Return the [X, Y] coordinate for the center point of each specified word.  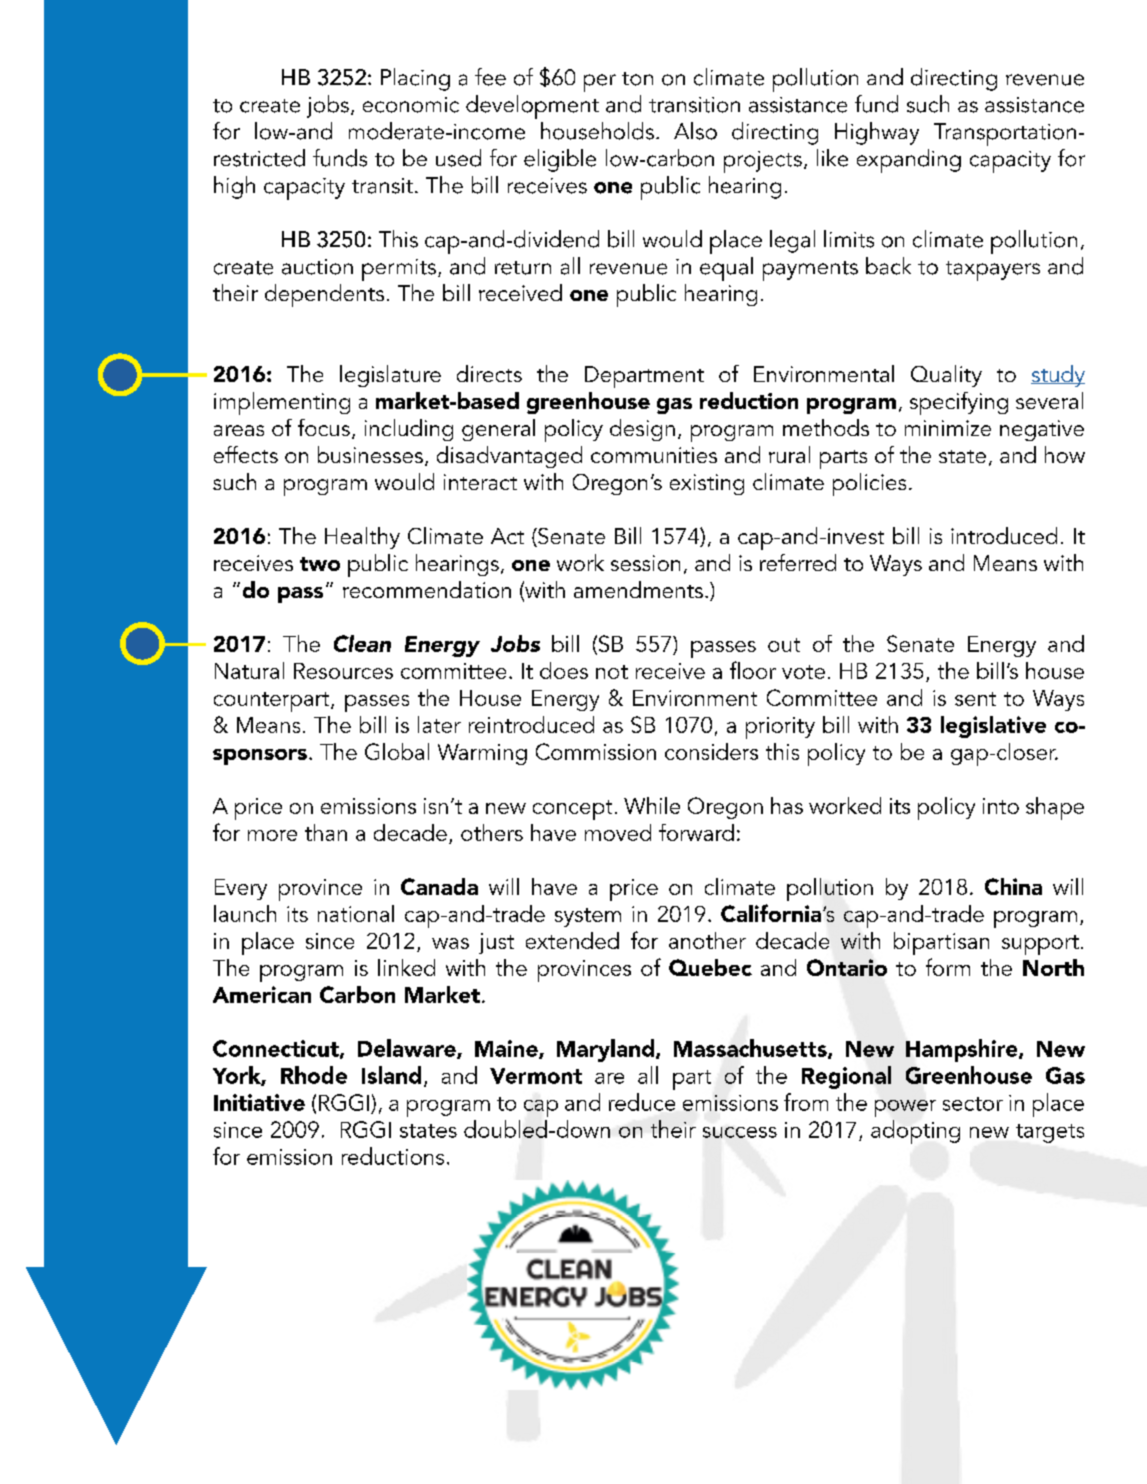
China [1013, 886]
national [356, 913]
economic [411, 105]
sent [975, 699]
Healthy [362, 538]
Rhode [314, 1075]
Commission [596, 751]
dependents [324, 295]
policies [869, 484]
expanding [909, 161]
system [588, 917]
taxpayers [993, 271]
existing [707, 484]
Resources [343, 671]
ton [637, 79]
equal [726, 269]
